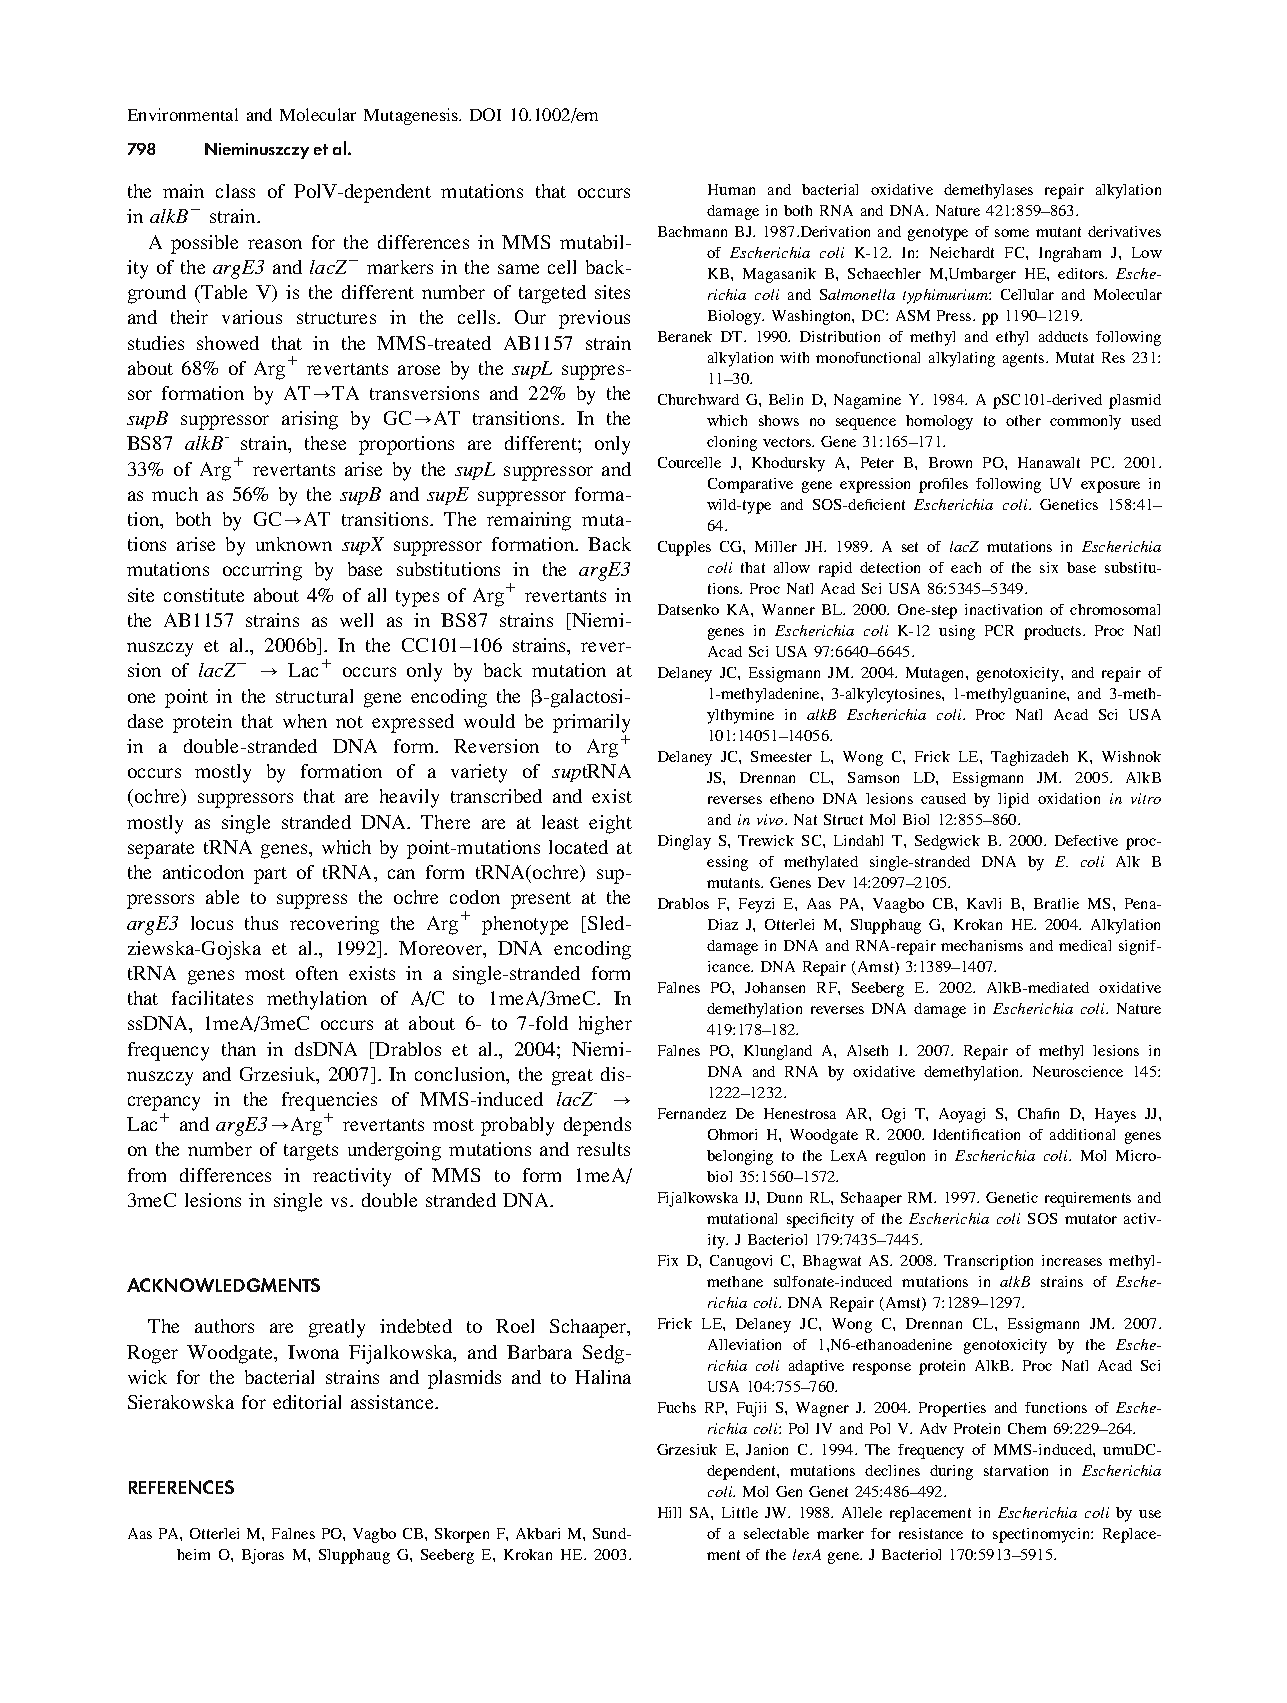 This screenshot has height=1703, width=1287. What do you see at coordinates (235, 191) in the screenshot?
I see `class` at bounding box center [235, 191].
